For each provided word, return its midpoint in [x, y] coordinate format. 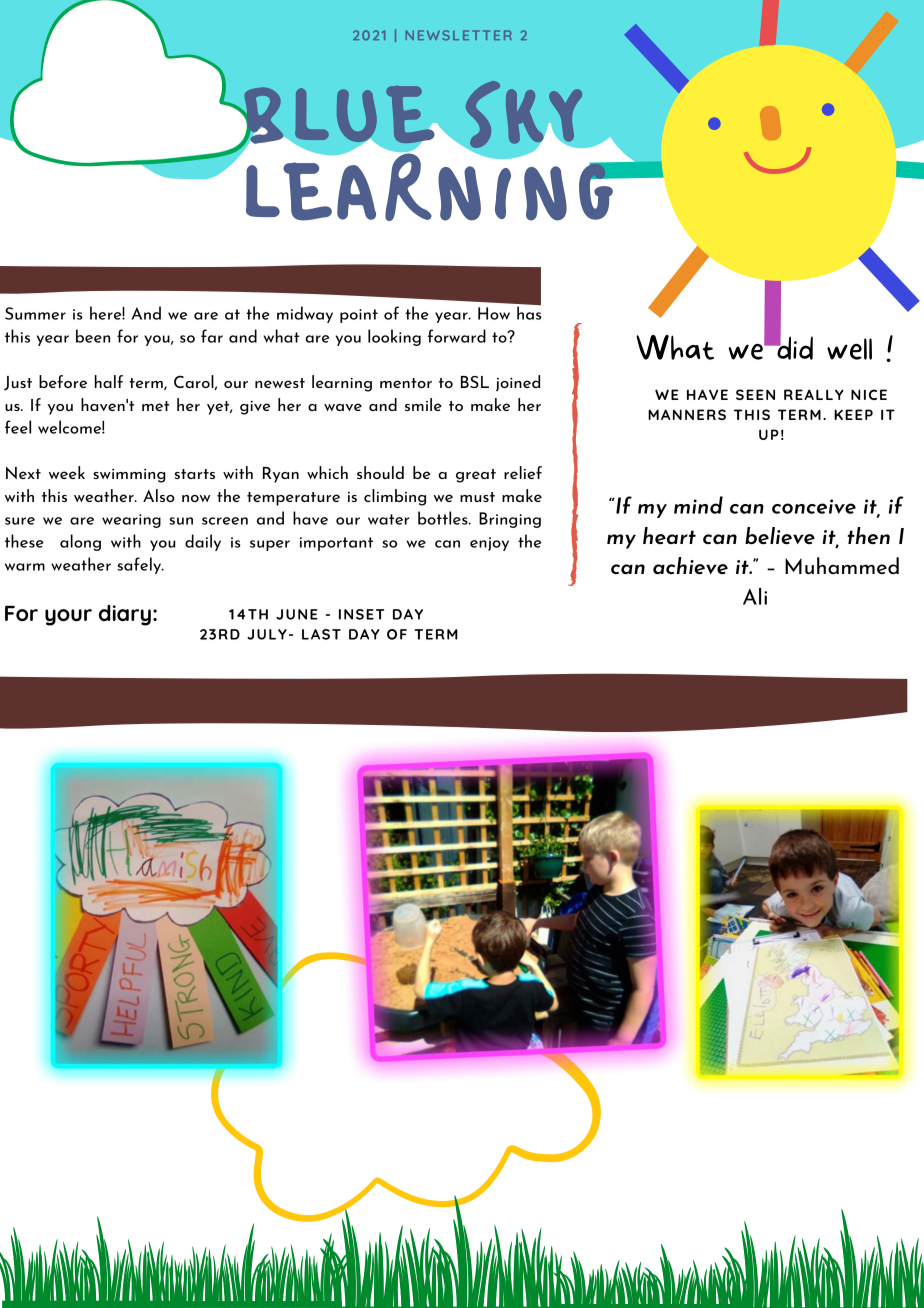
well [849, 349]
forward [457, 336]
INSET [361, 614]
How [494, 313]
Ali [755, 596]
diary [125, 615]
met [155, 406]
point [359, 316]
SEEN [755, 394]
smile [423, 404]
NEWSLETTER [459, 35]
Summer [35, 313]
